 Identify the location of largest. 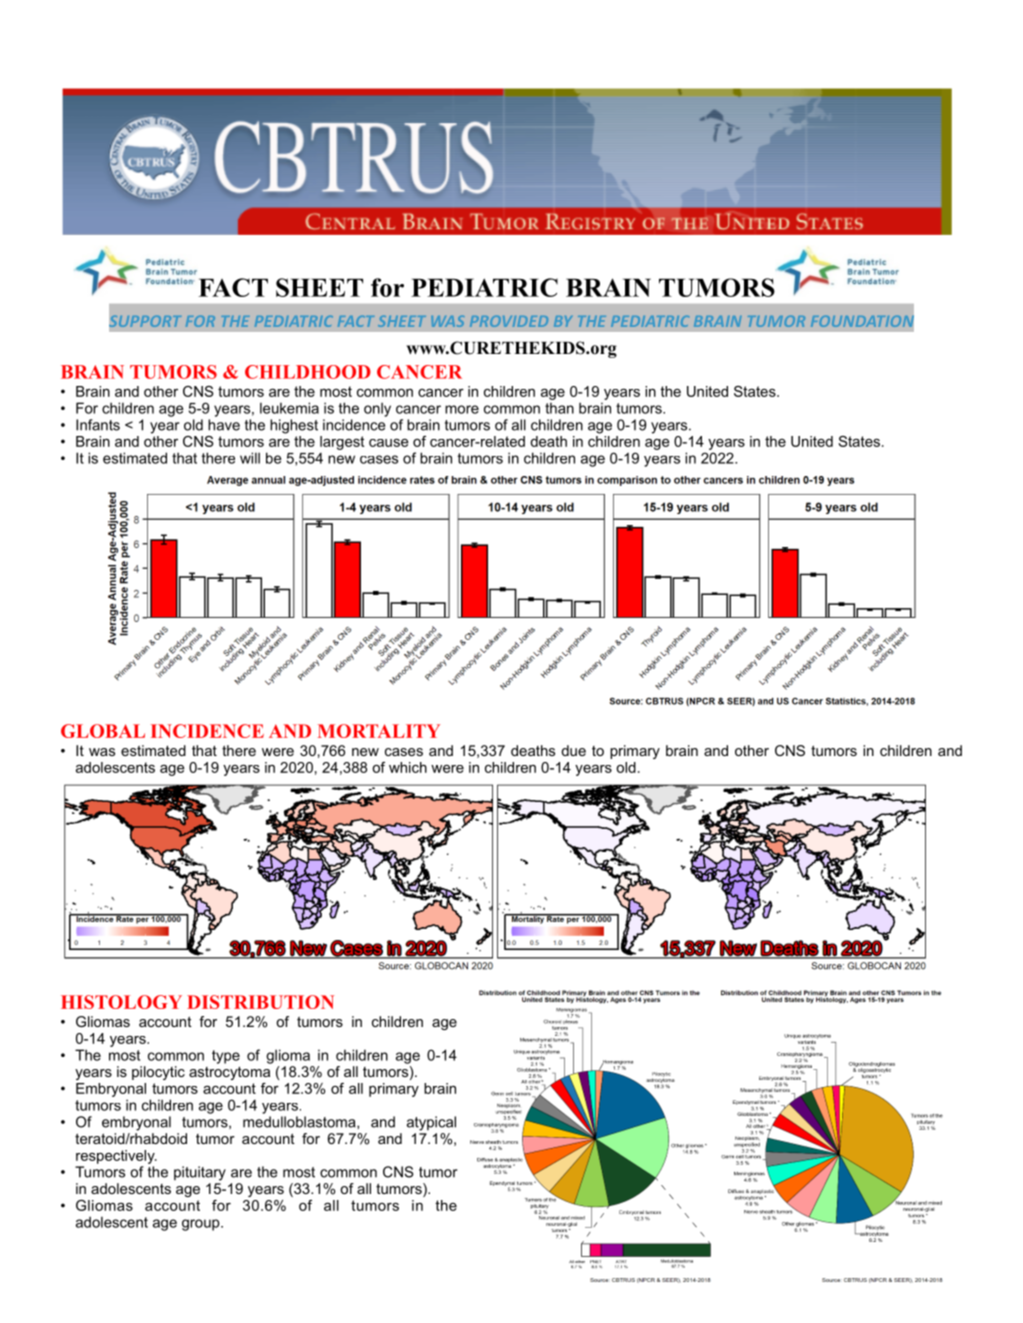
(342, 443).
